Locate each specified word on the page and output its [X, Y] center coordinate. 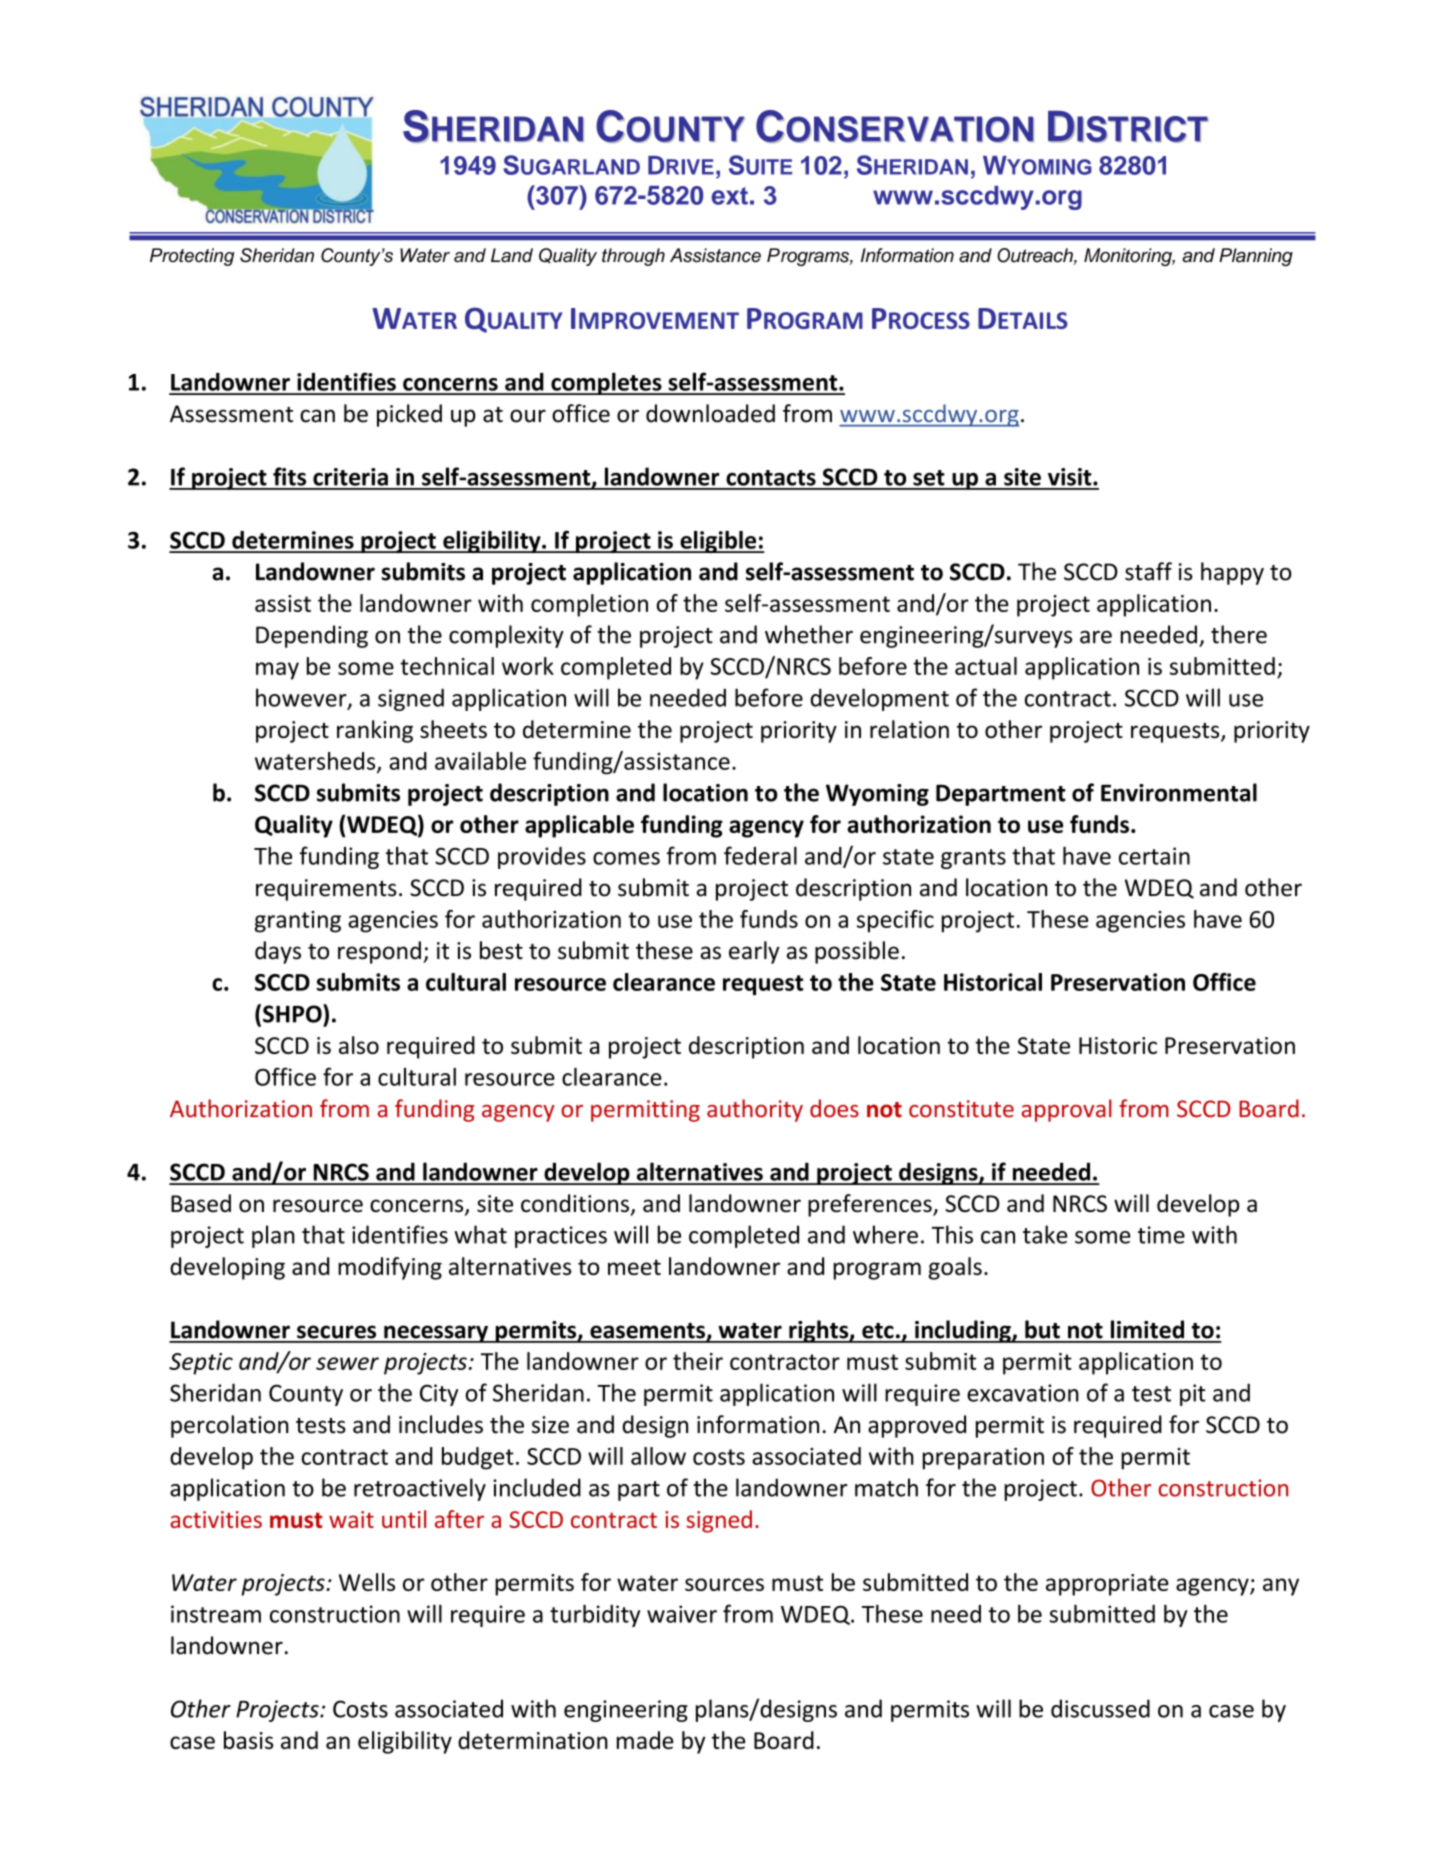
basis [249, 1740]
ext [729, 196]
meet [634, 1267]
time [1161, 1235]
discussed [1100, 1708]
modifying [390, 1268]
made [645, 1740]
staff [1148, 571]
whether [809, 634]
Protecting [192, 257]
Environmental [1179, 792]
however [302, 698]
